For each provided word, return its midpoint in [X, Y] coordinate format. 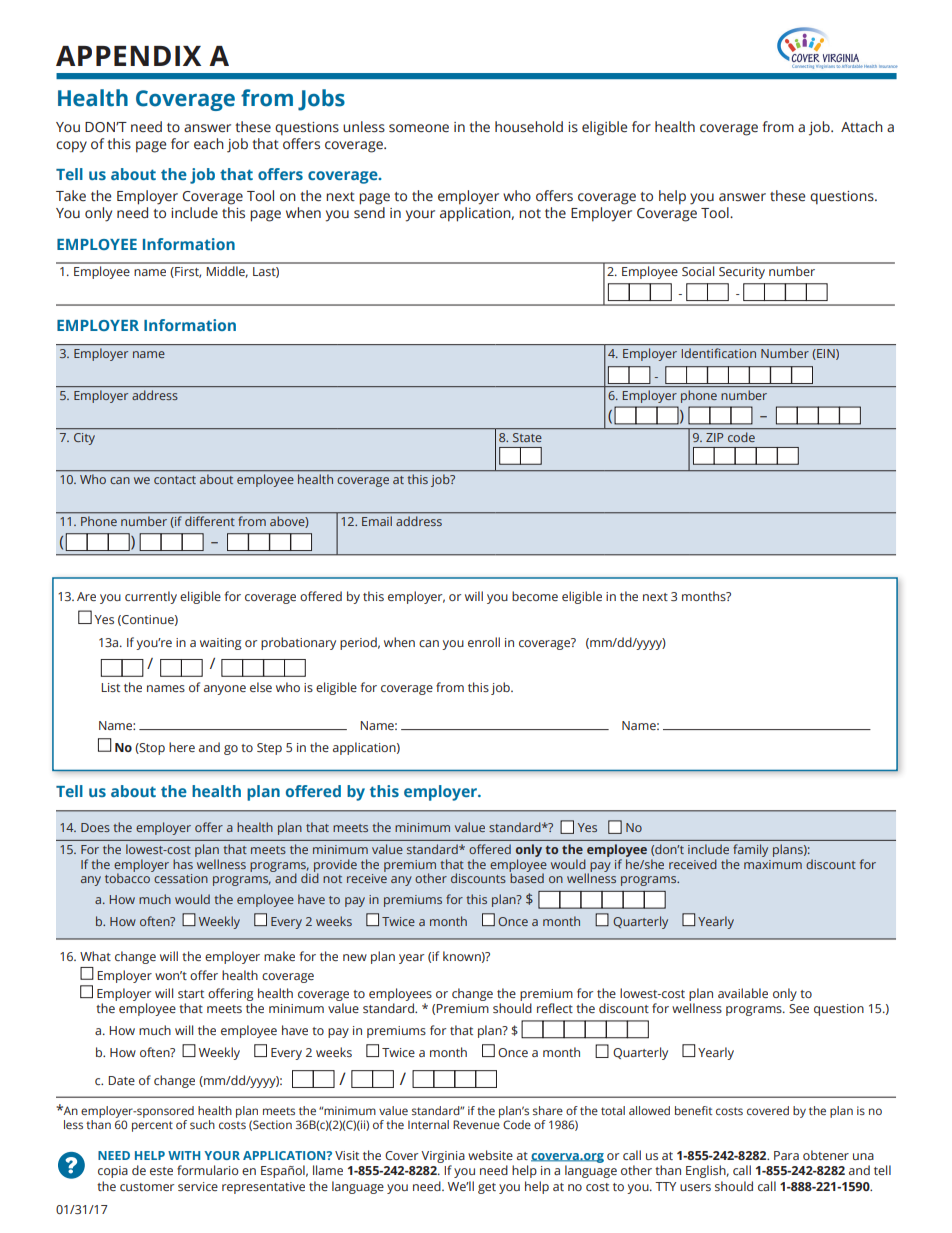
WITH [184, 1155]
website [490, 1155]
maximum [773, 864]
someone [419, 128]
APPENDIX [128, 56]
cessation [180, 877]
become [535, 596]
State [527, 437]
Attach [862, 127]
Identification [719, 353]
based [526, 877]
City [84, 439]
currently [151, 597]
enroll [484, 642]
